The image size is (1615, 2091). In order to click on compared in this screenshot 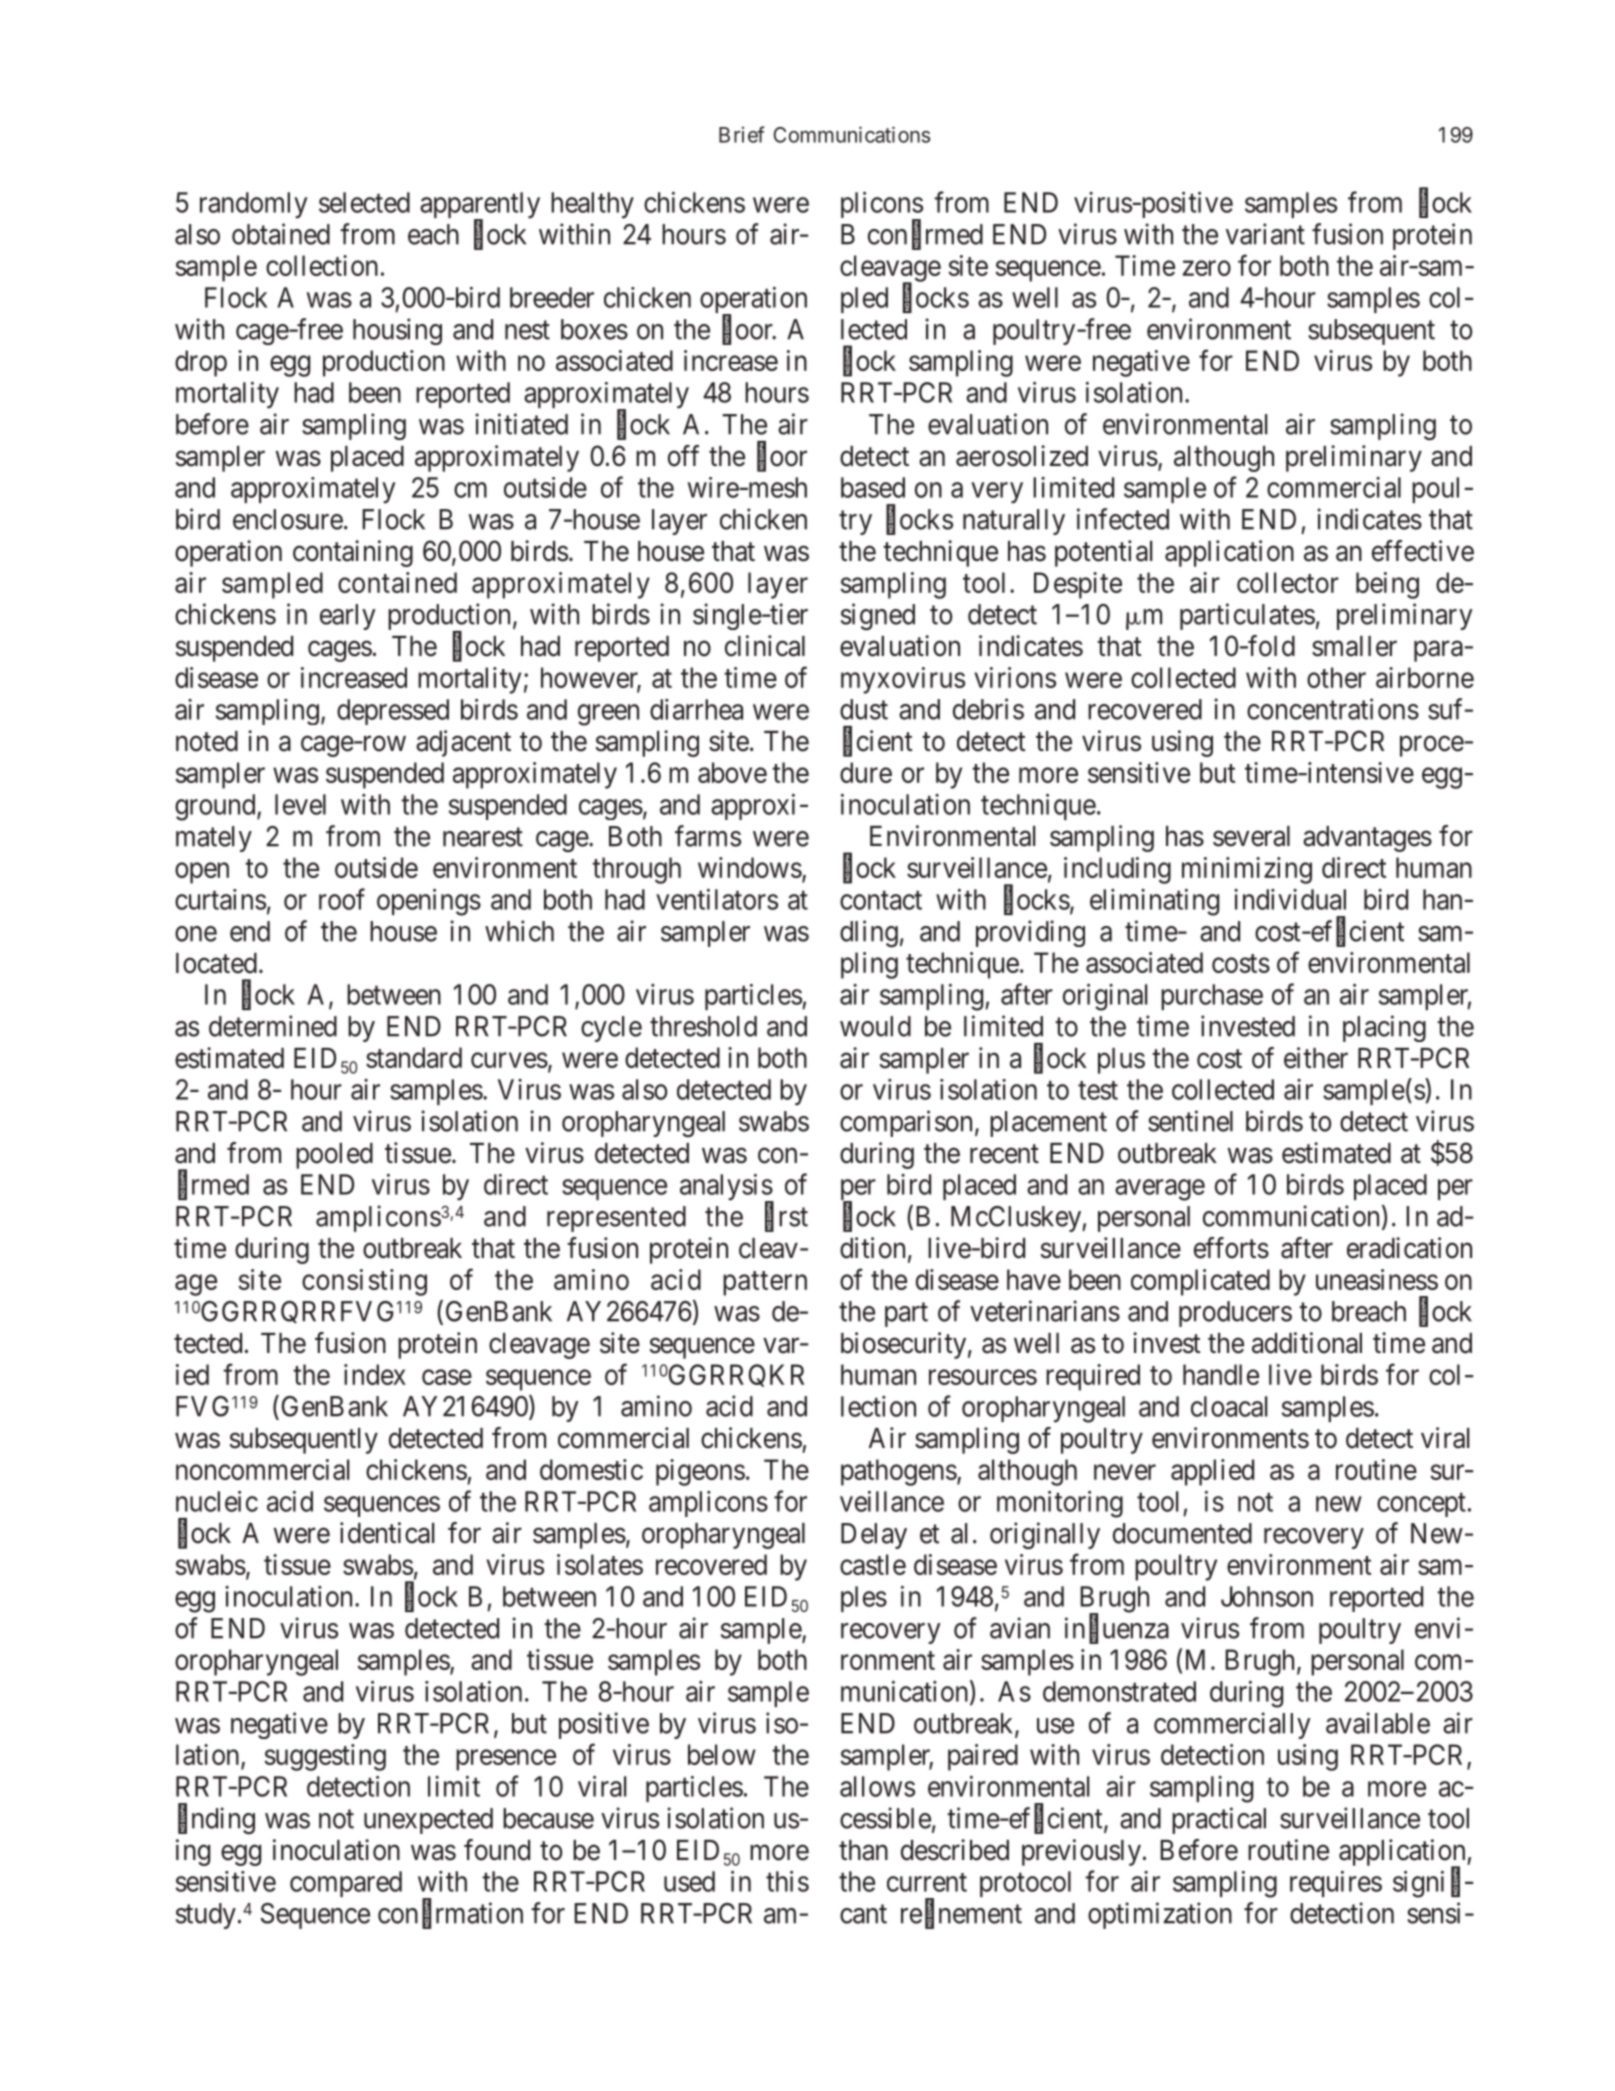, I will do `click(346, 1884)`.
